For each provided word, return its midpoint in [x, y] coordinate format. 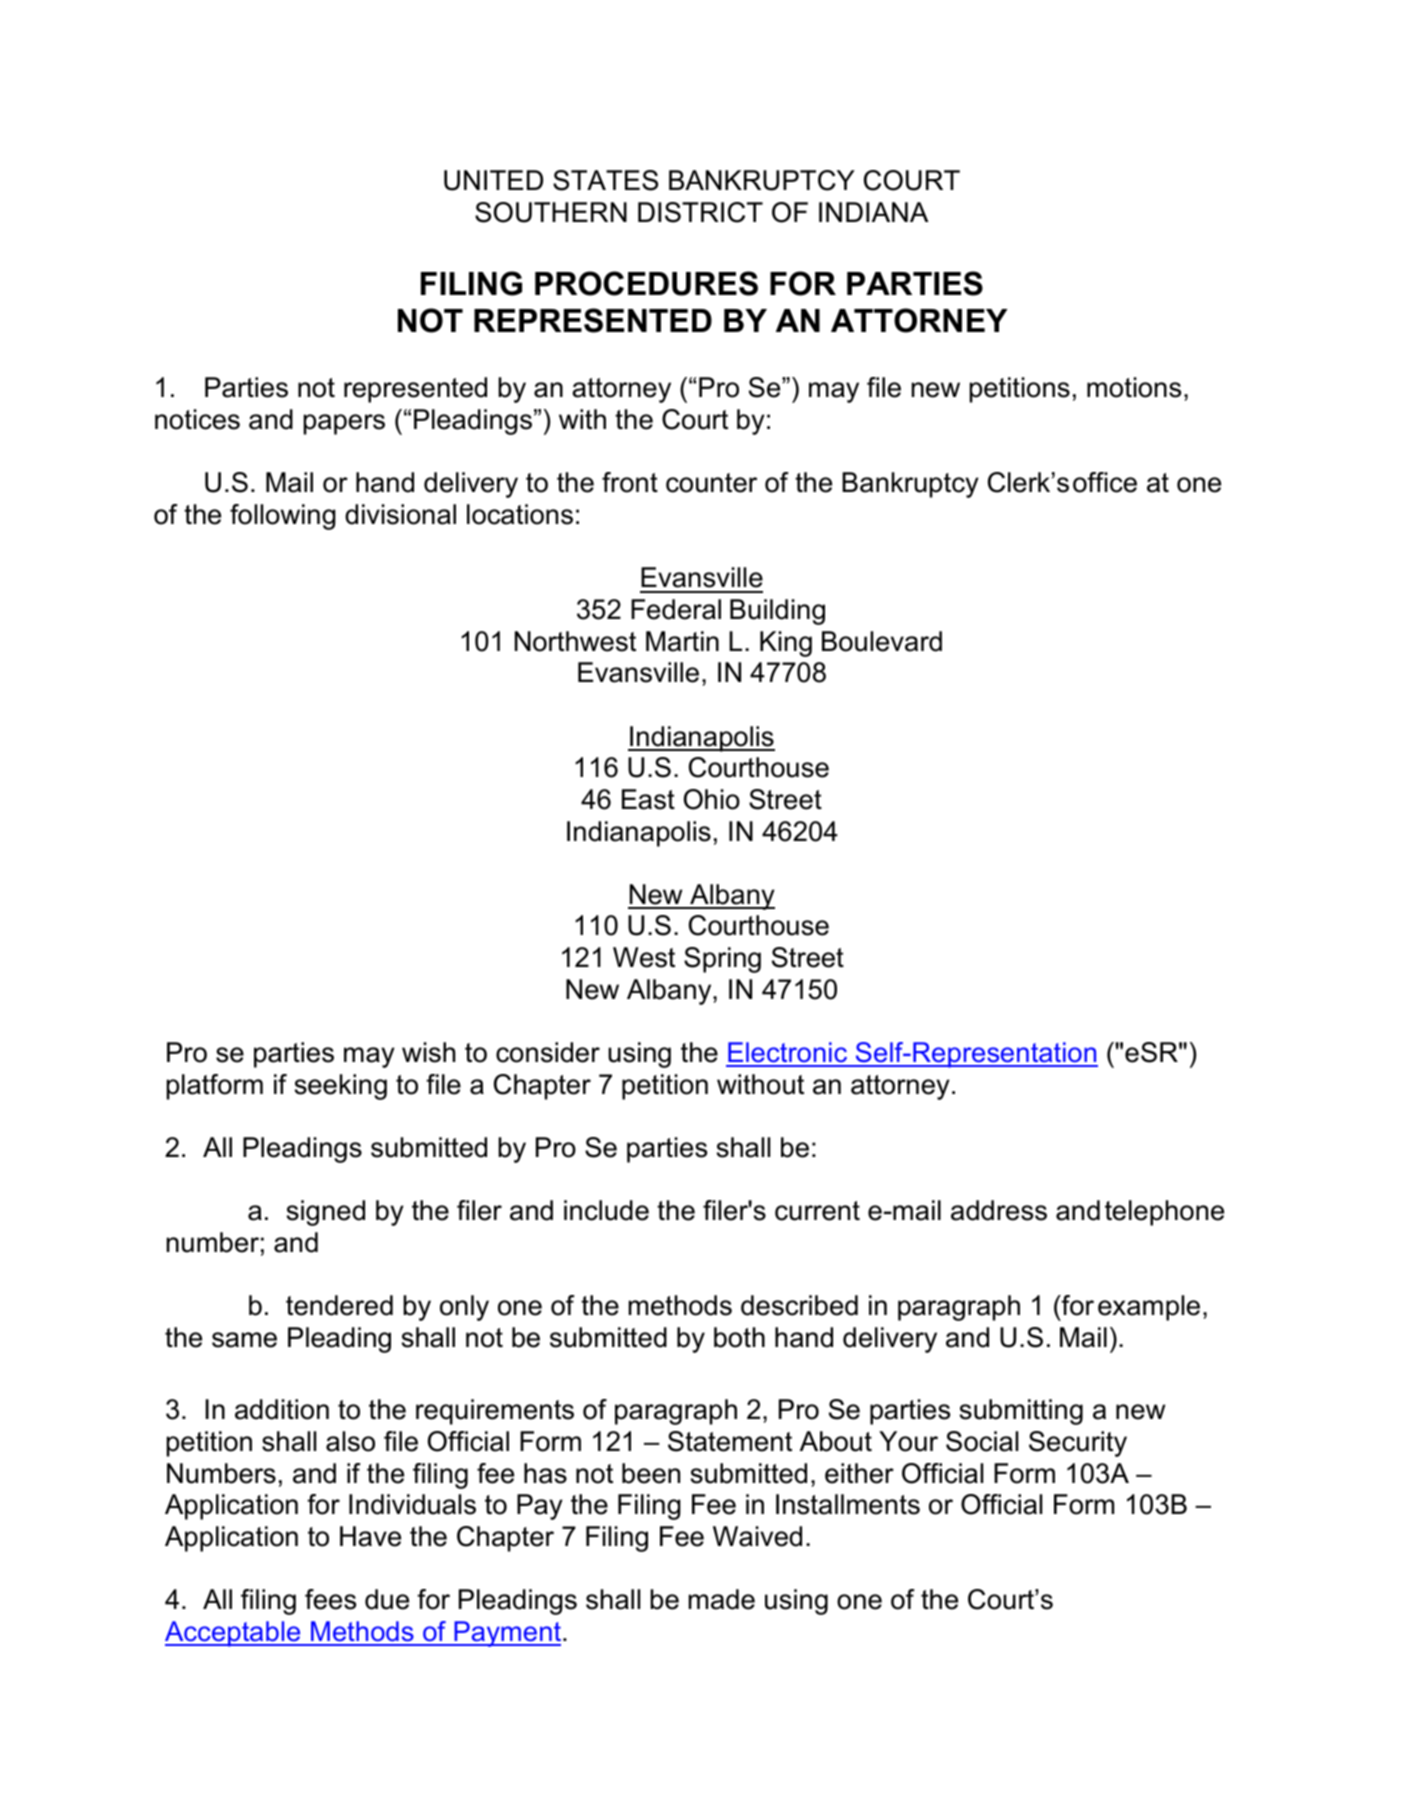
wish [428, 1052]
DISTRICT [700, 212]
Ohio [712, 799]
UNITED [493, 180]
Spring [722, 960]
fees [330, 1599]
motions [1134, 387]
